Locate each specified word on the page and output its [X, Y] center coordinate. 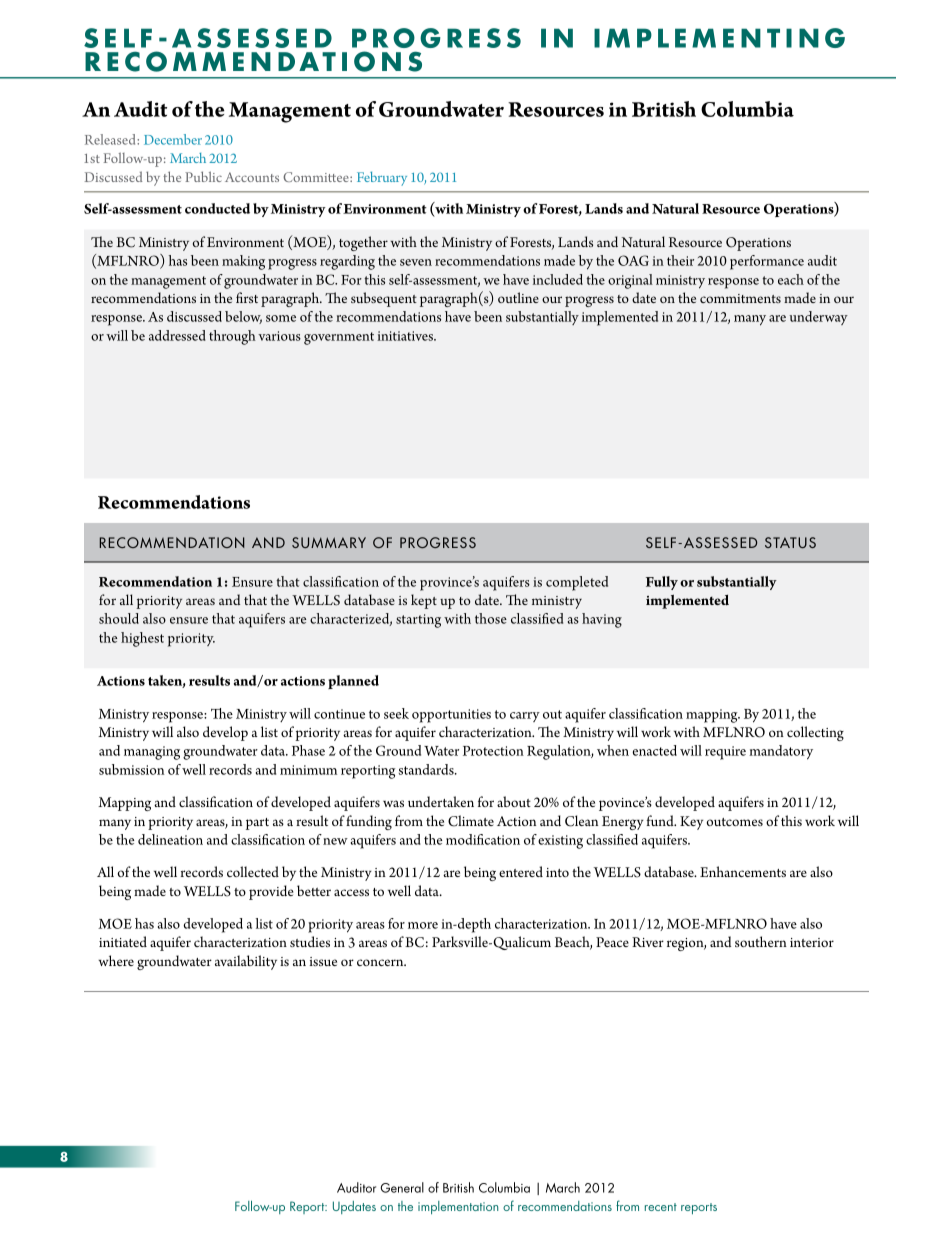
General [402, 1187]
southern [761, 941]
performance [767, 262]
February [382, 179]
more [423, 925]
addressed [177, 335]
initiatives [406, 336]
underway [819, 318]
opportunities [451, 716]
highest [142, 639]
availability [246, 962]
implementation [458, 1207]
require [725, 753]
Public [203, 176]
